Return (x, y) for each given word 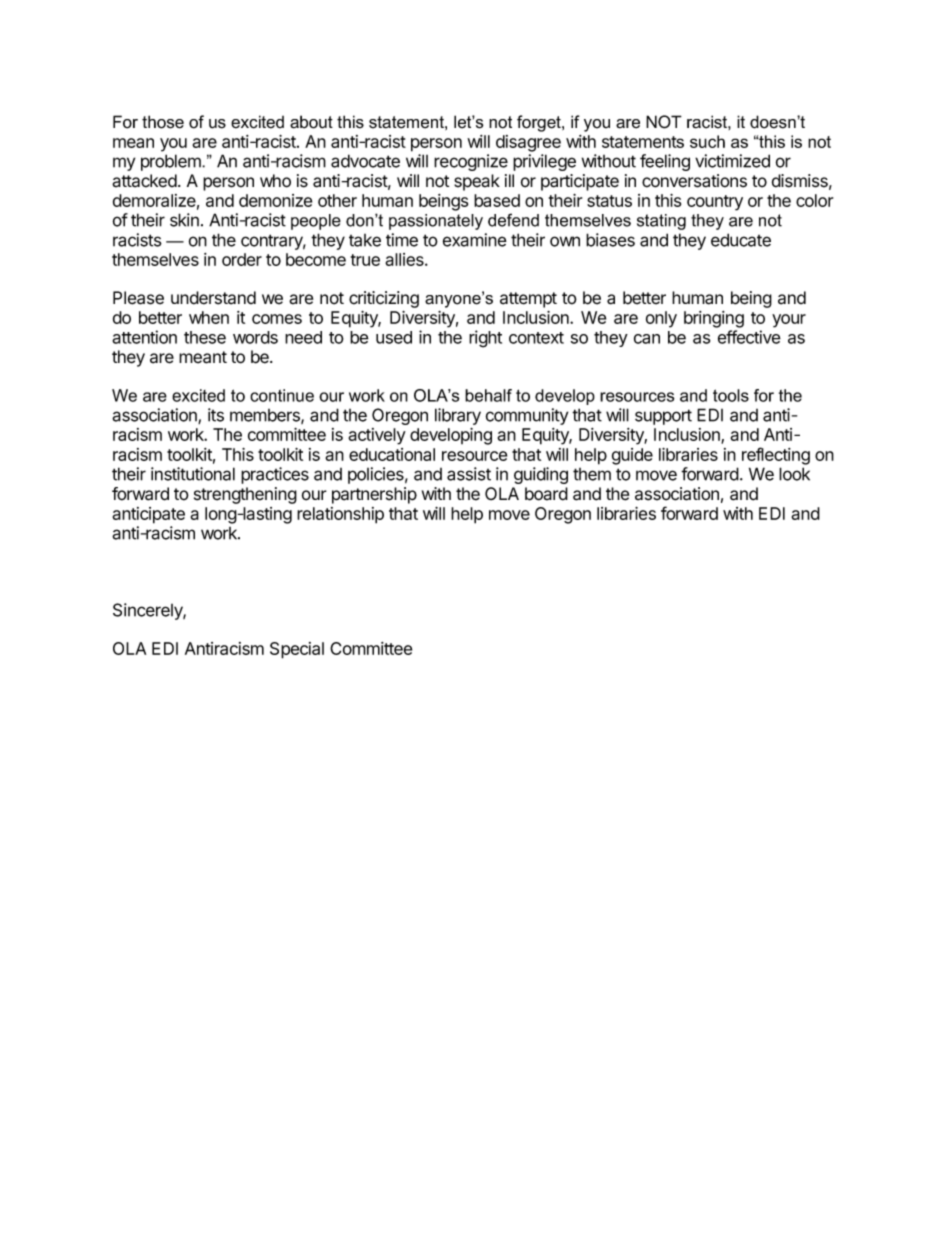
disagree (528, 143)
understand (213, 298)
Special (297, 650)
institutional (193, 474)
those (163, 122)
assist (469, 474)
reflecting (776, 456)
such (707, 141)
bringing (714, 319)
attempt (528, 300)
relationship (340, 515)
